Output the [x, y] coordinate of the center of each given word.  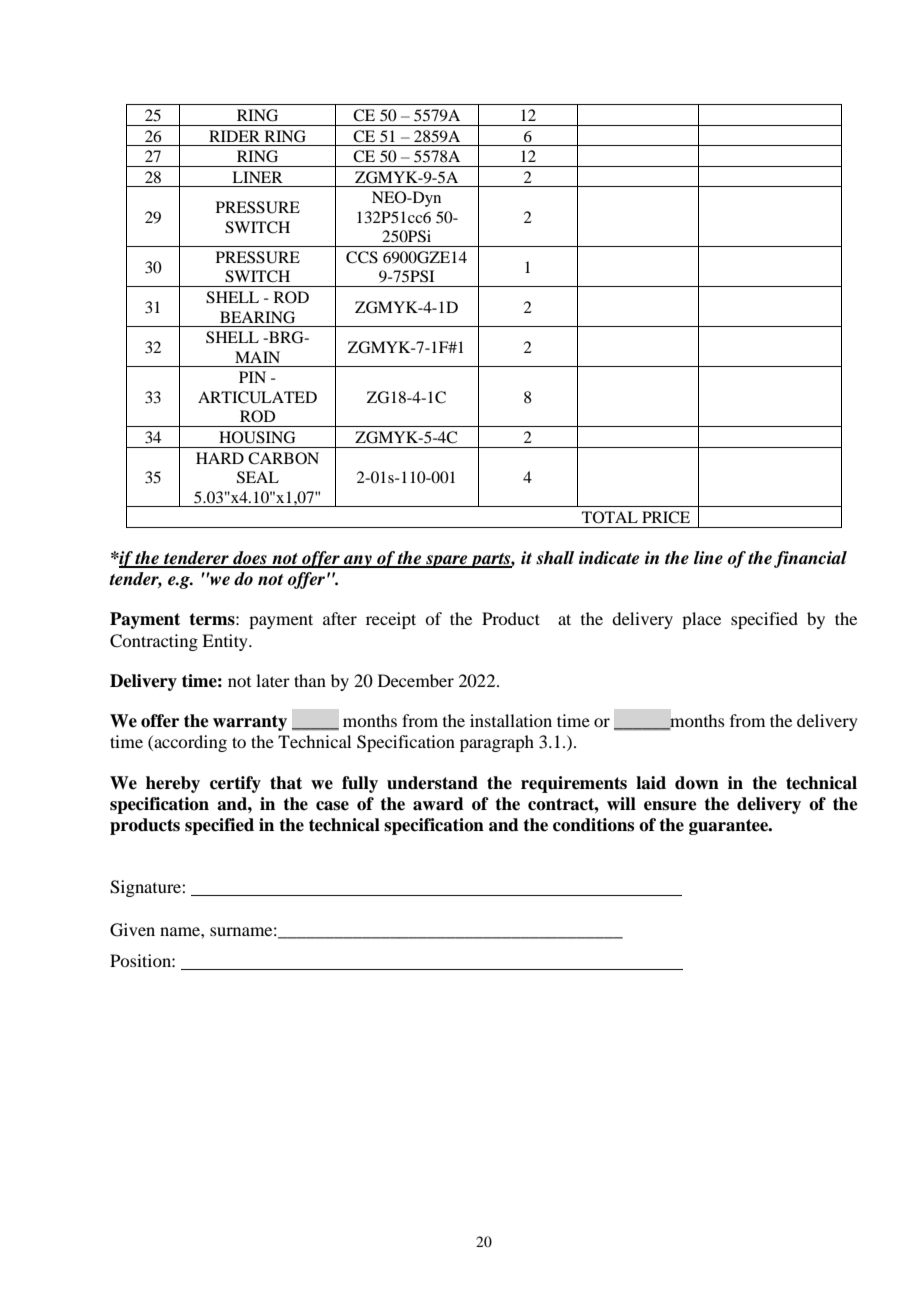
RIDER [234, 136]
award [438, 804]
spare [447, 561]
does [250, 559]
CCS [362, 257]
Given [132, 930]
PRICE [666, 517]
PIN [252, 377]
